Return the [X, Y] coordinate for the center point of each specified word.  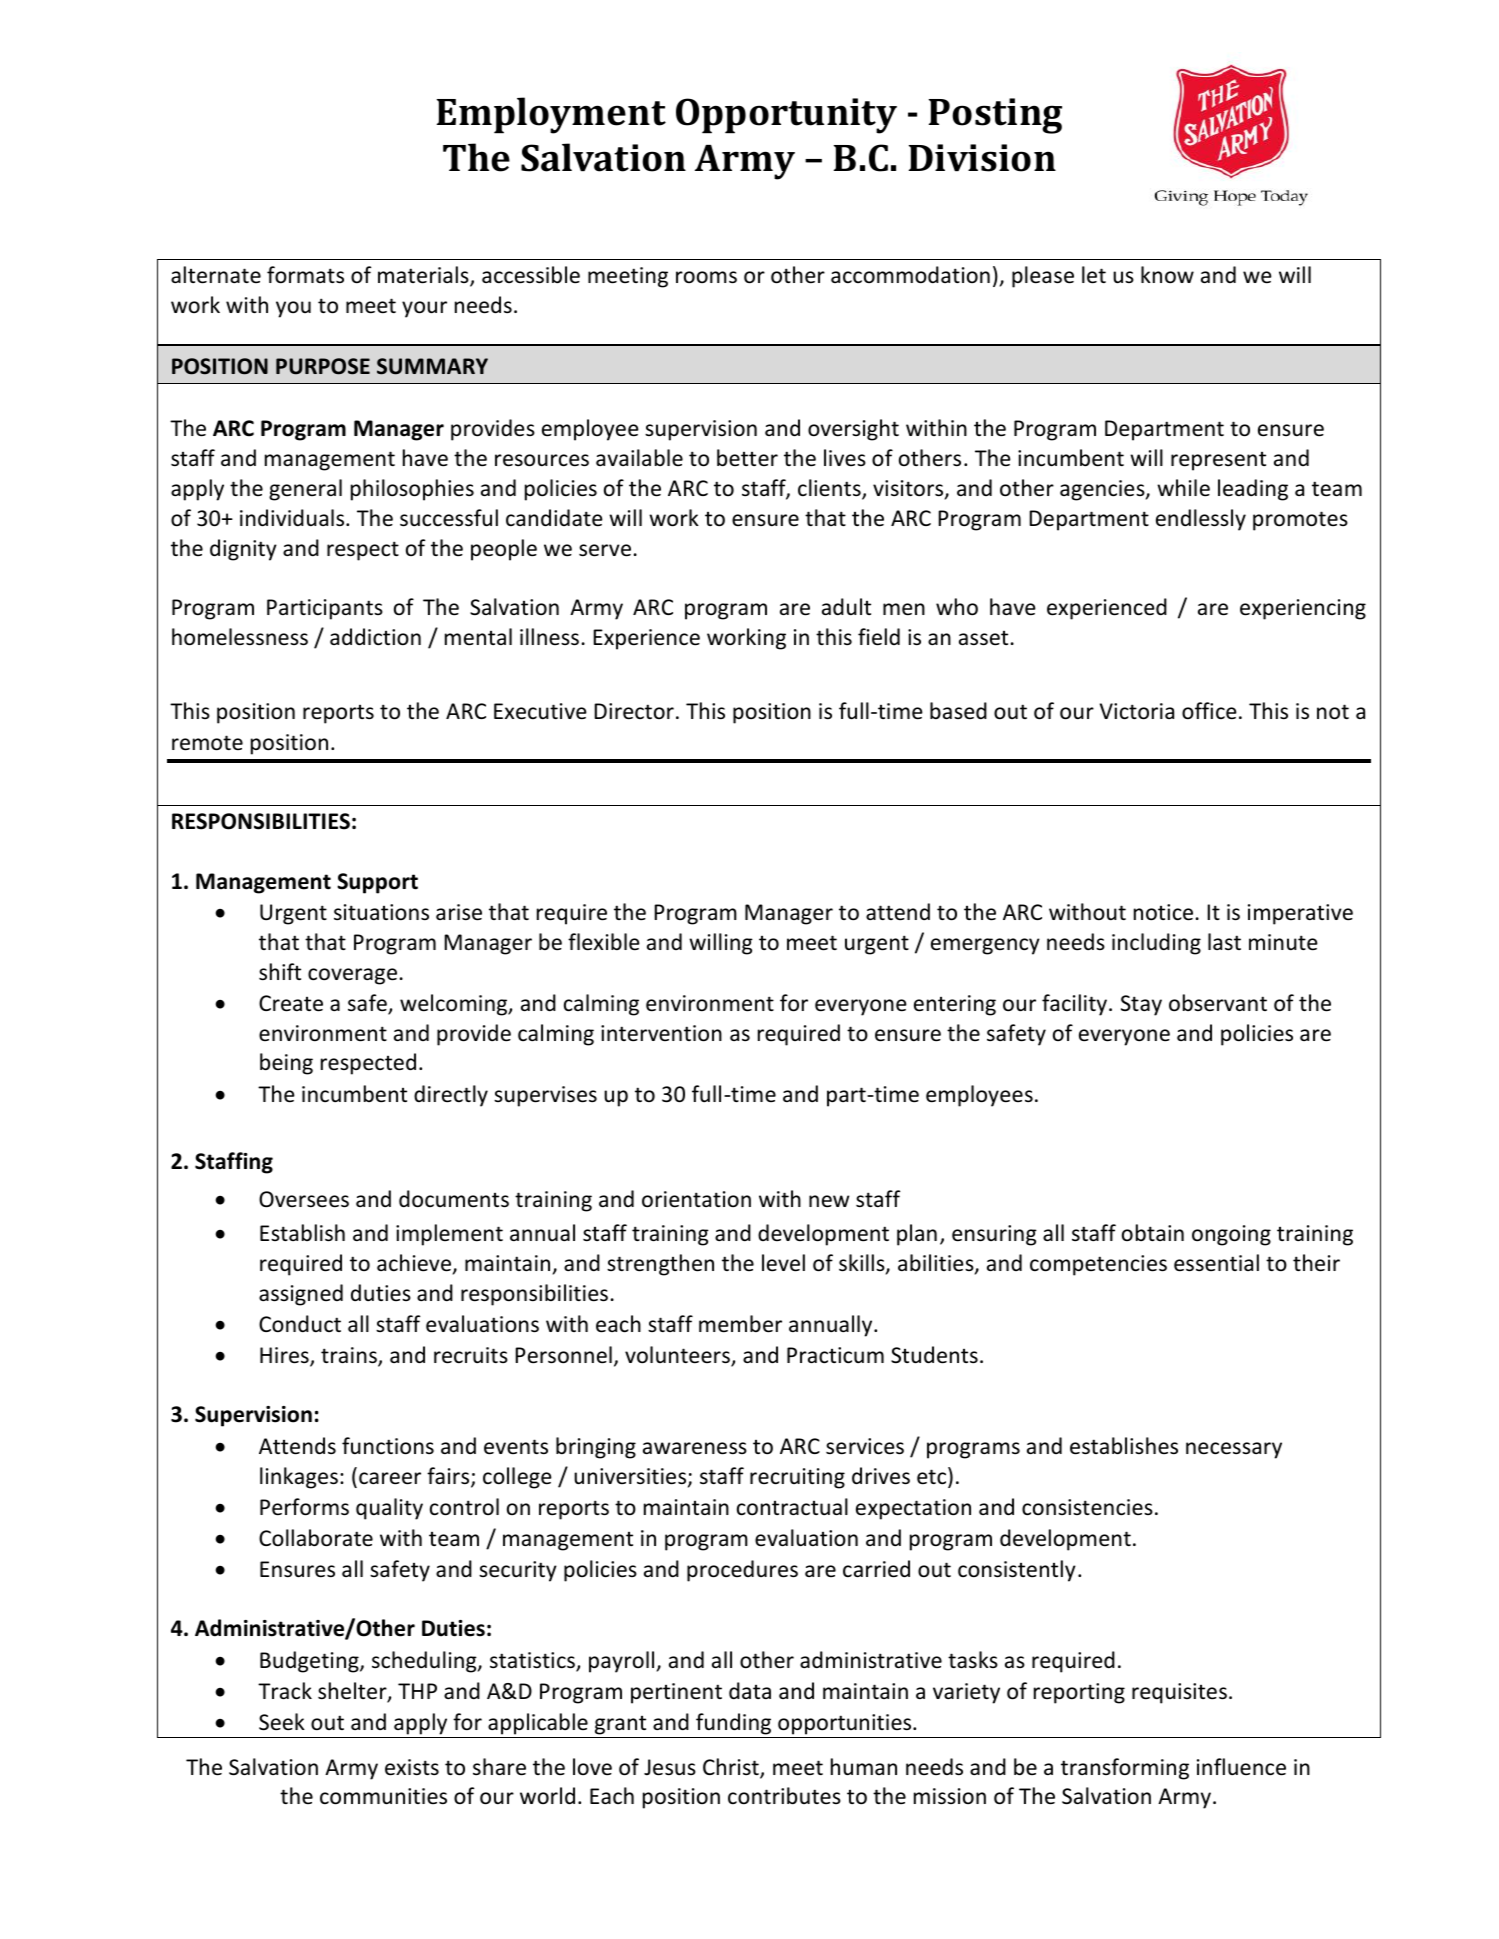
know [1167, 275]
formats [305, 275]
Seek [282, 1722]
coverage [352, 976]
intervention [661, 1033]
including [1156, 944]
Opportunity [786, 116]
